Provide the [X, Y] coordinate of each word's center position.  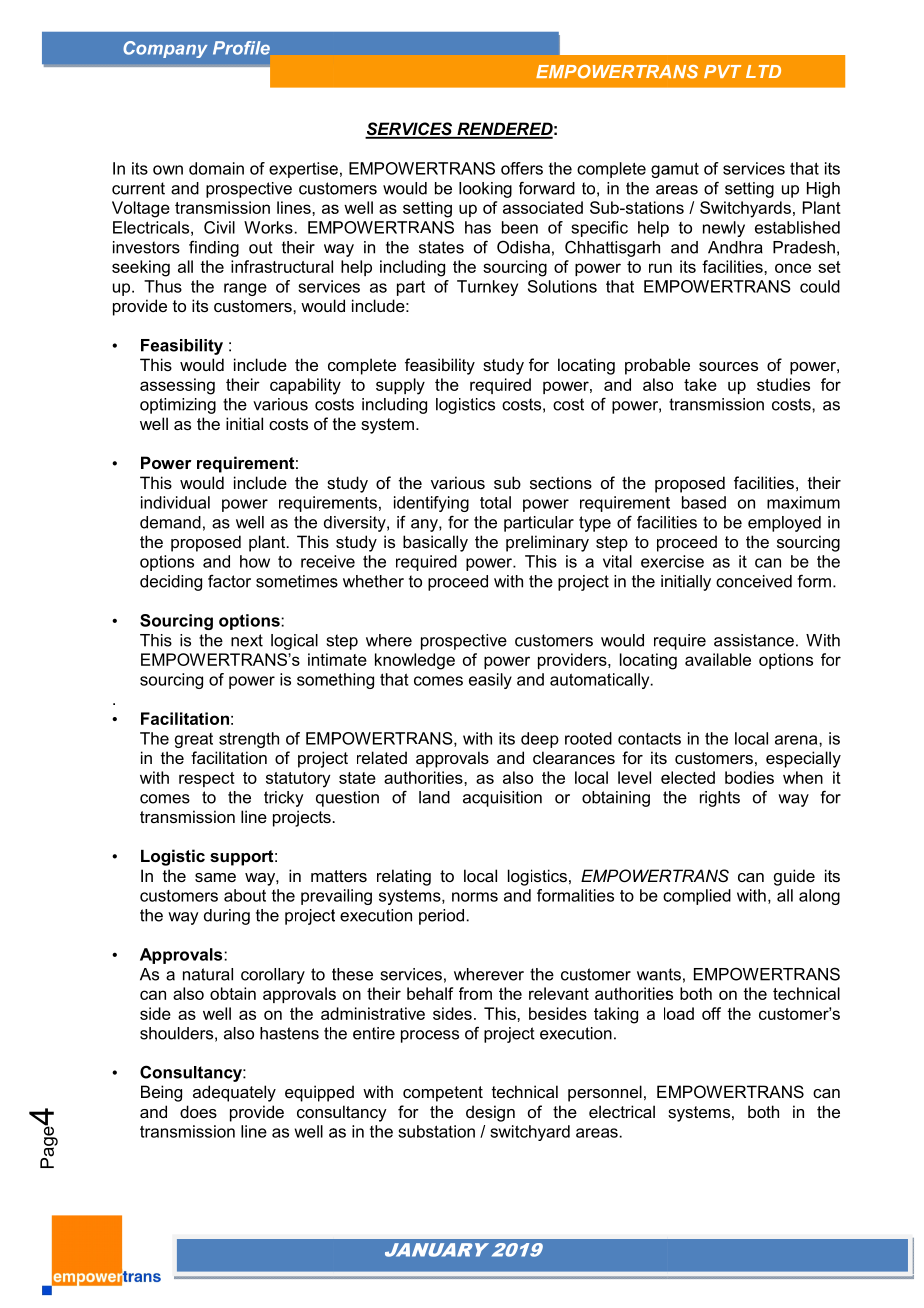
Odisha [523, 247]
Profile [241, 48]
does [198, 1111]
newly [724, 229]
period [441, 917]
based [704, 502]
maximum [803, 502]
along [819, 897]
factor [229, 581]
